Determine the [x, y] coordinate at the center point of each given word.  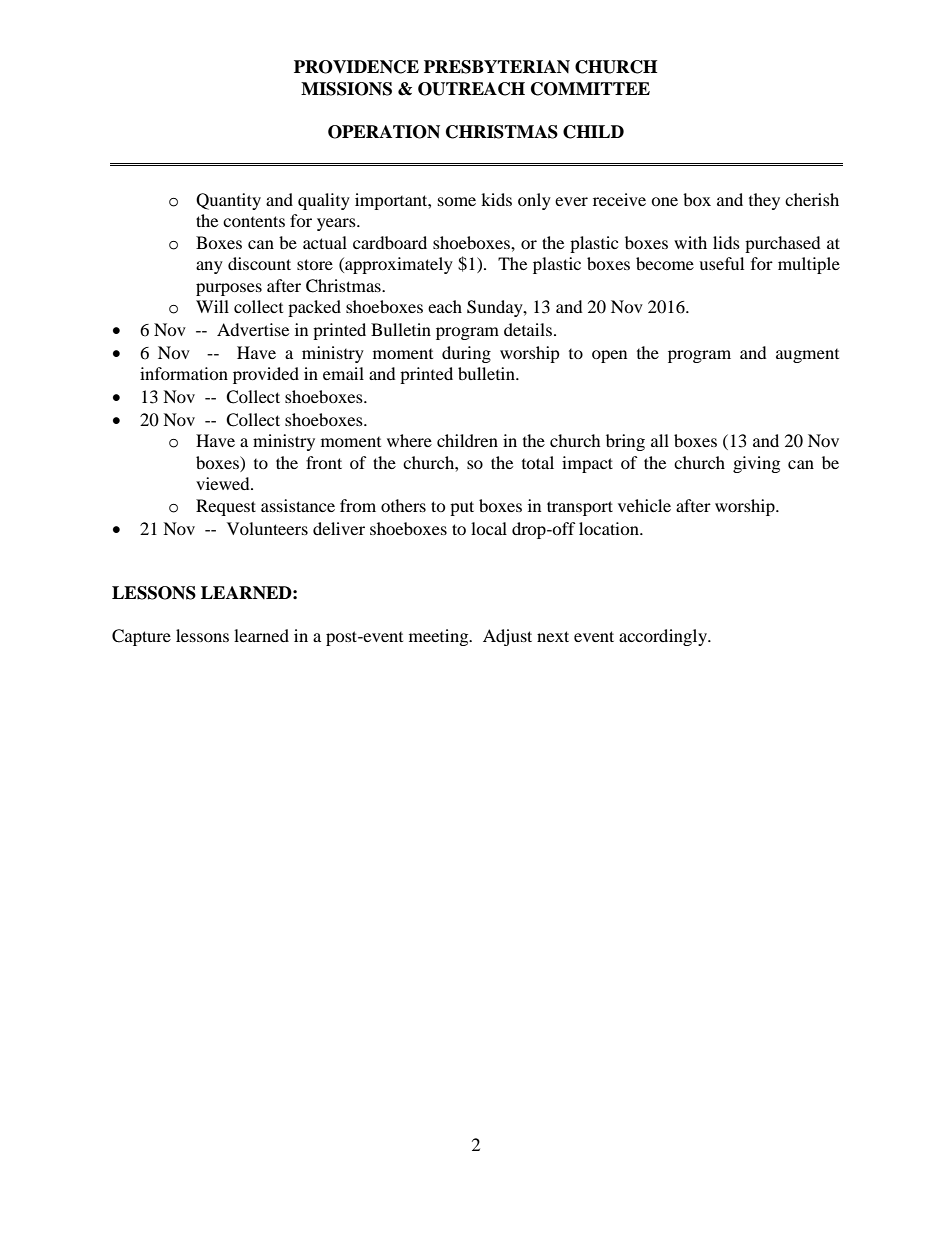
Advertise [253, 329]
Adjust [507, 637]
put [462, 508]
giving [756, 464]
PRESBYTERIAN [497, 67]
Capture [141, 637]
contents [254, 221]
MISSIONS [346, 89]
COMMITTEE [590, 89]
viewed [224, 483]
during [466, 354]
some [457, 201]
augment [807, 356]
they [764, 201]
